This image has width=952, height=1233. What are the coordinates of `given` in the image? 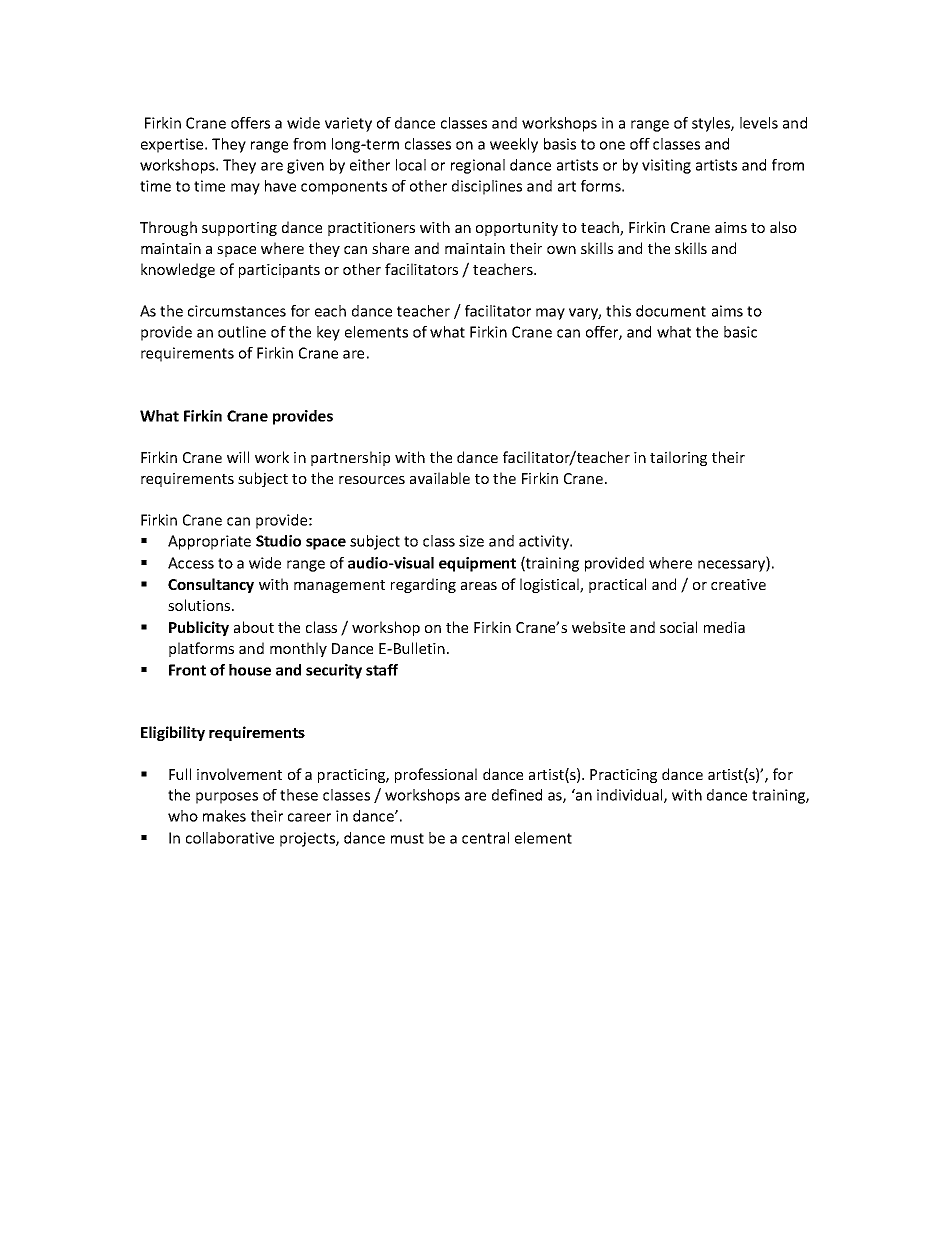 It's located at (305, 166).
